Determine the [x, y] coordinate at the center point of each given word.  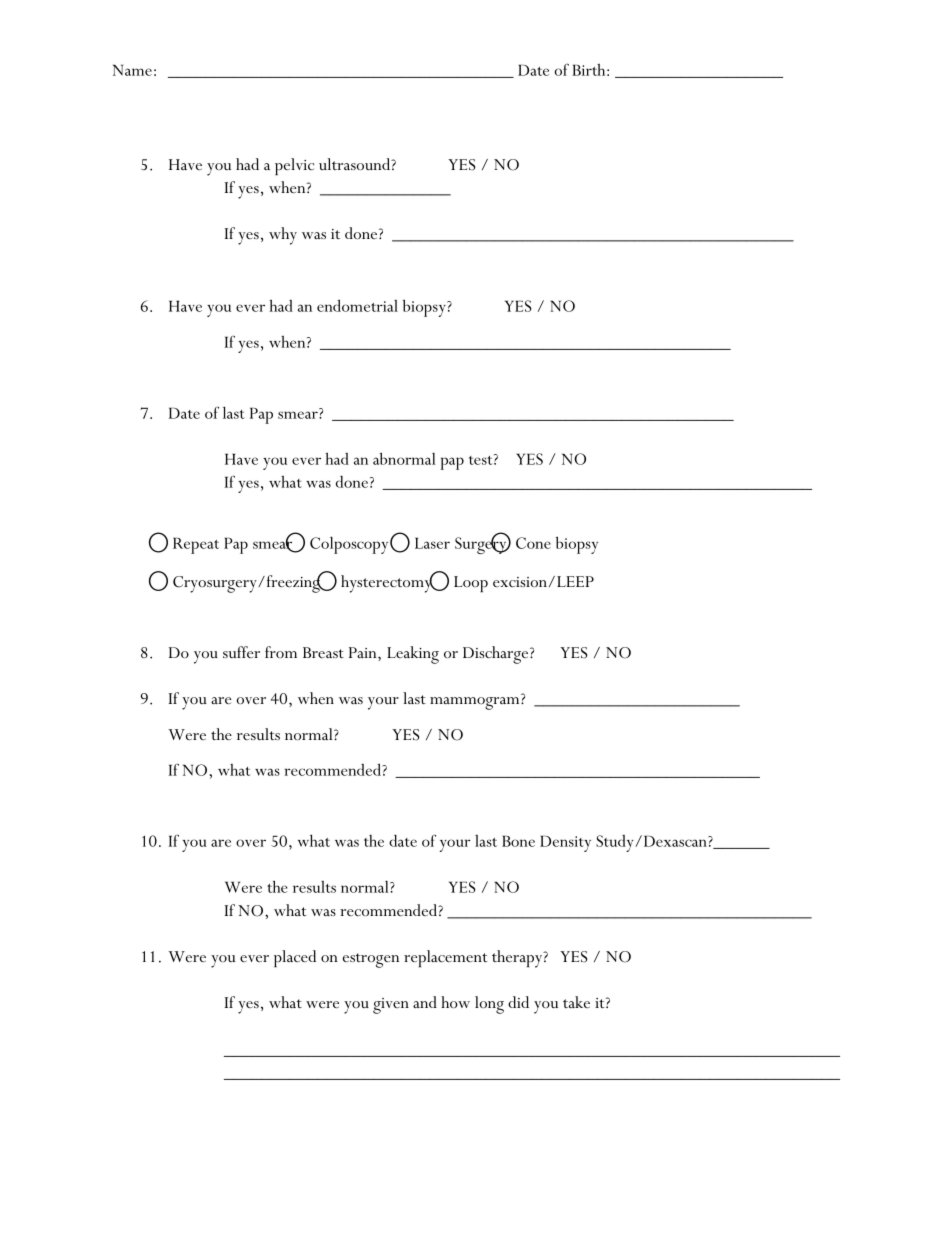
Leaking [413, 655]
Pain [364, 652]
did [518, 1002]
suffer [241, 652]
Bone [518, 841]
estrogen [371, 960]
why [283, 236]
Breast [323, 652]
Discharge [497, 655]
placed [295, 958]
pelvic [294, 166]
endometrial [357, 305]
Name [132, 70]
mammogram [476, 703]
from [281, 652]
